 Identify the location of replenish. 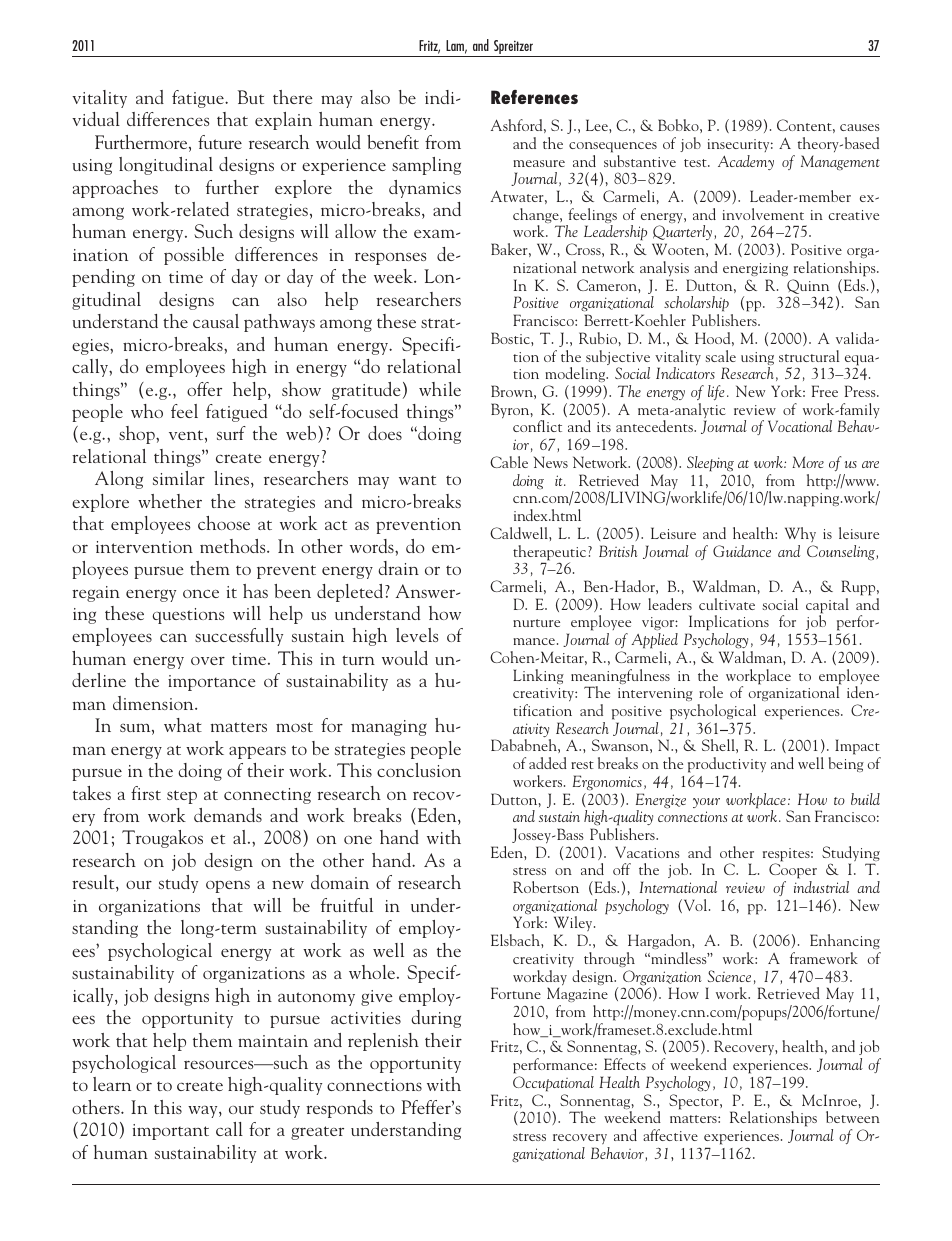
(383, 1042).
